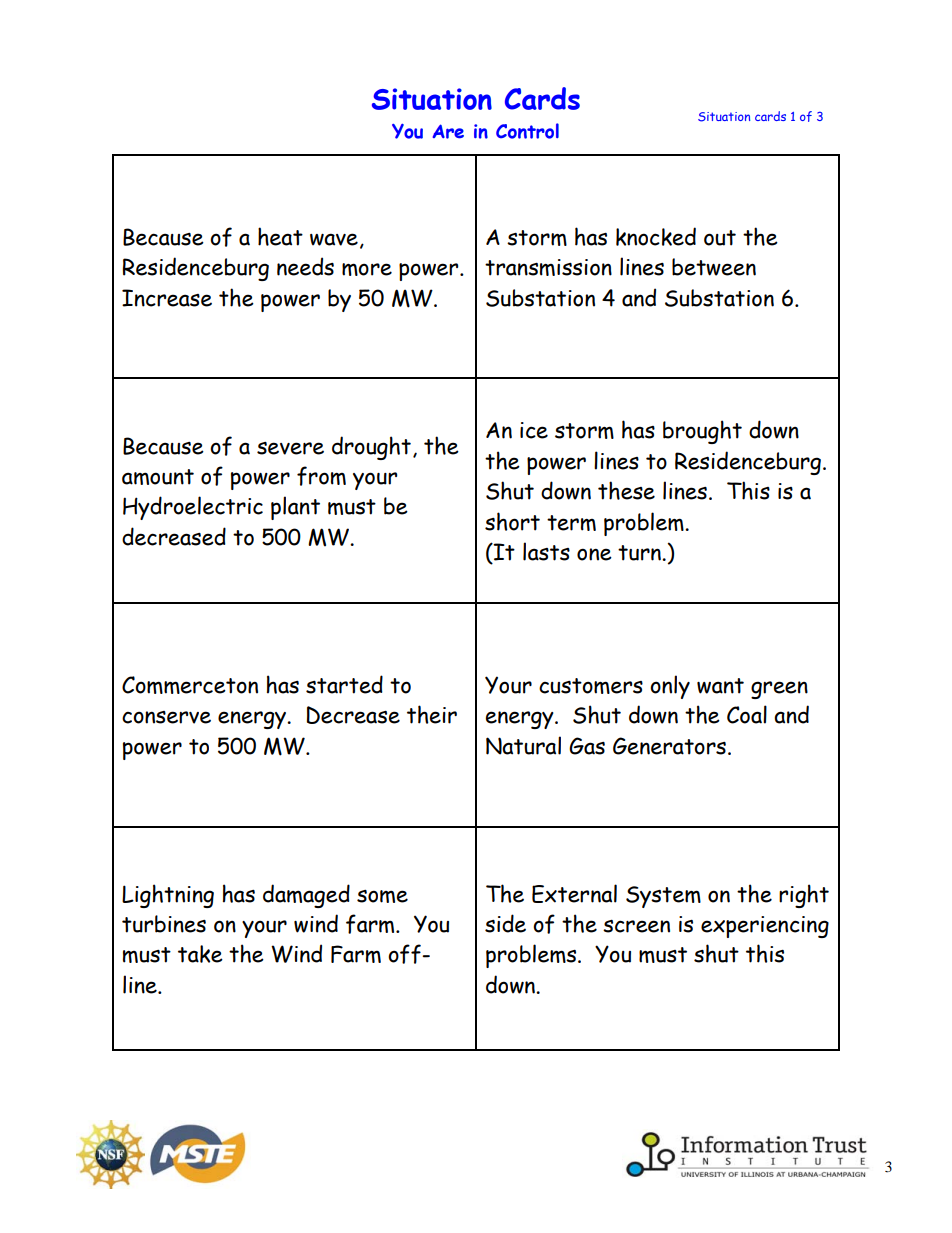 This screenshot has height=1233, width=952. I want to click on ice, so click(534, 430).
